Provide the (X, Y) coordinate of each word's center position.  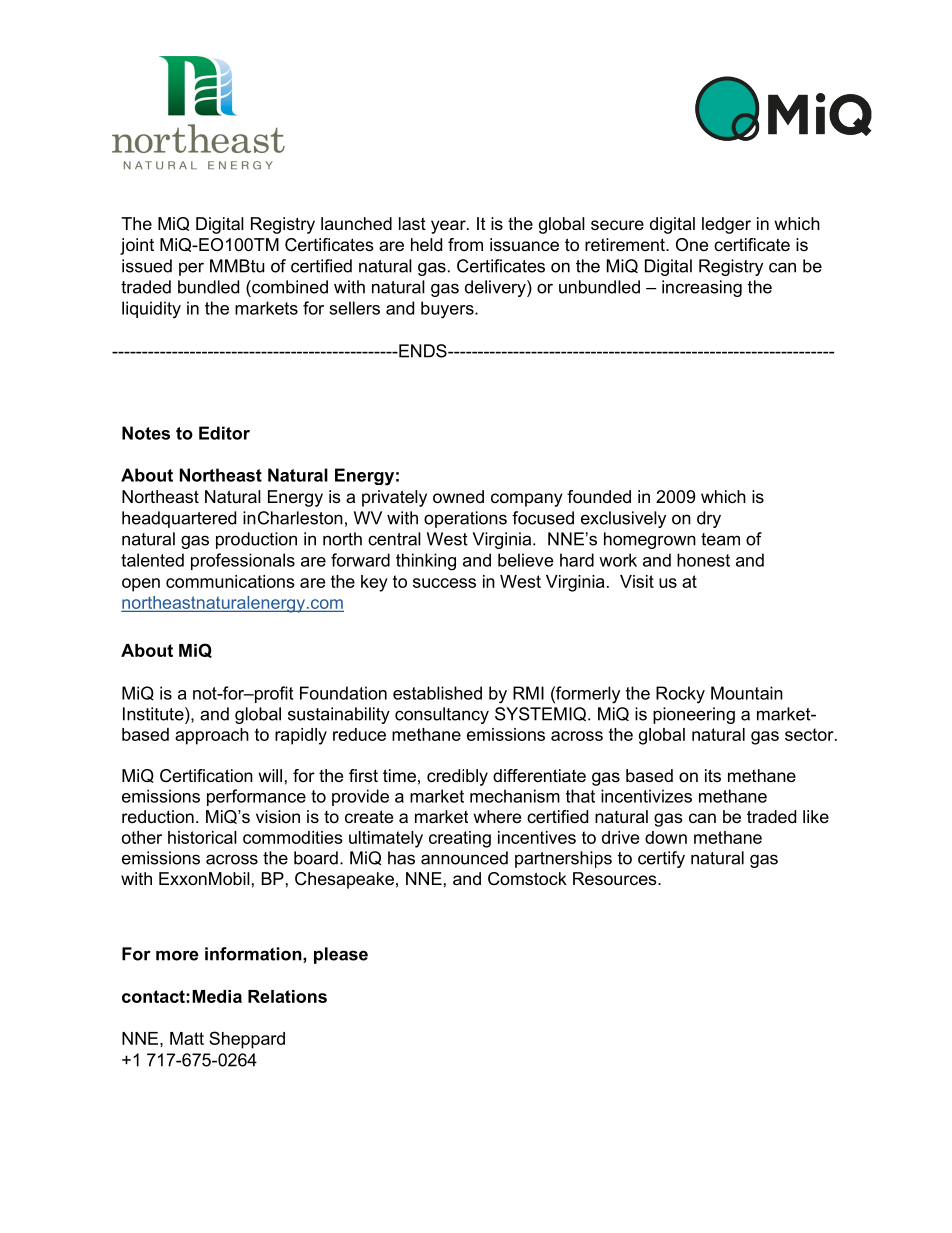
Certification (206, 776)
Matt (187, 1038)
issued (147, 266)
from (465, 244)
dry (709, 519)
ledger (726, 225)
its (713, 775)
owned (458, 496)
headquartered (179, 519)
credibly (457, 777)
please (341, 955)
